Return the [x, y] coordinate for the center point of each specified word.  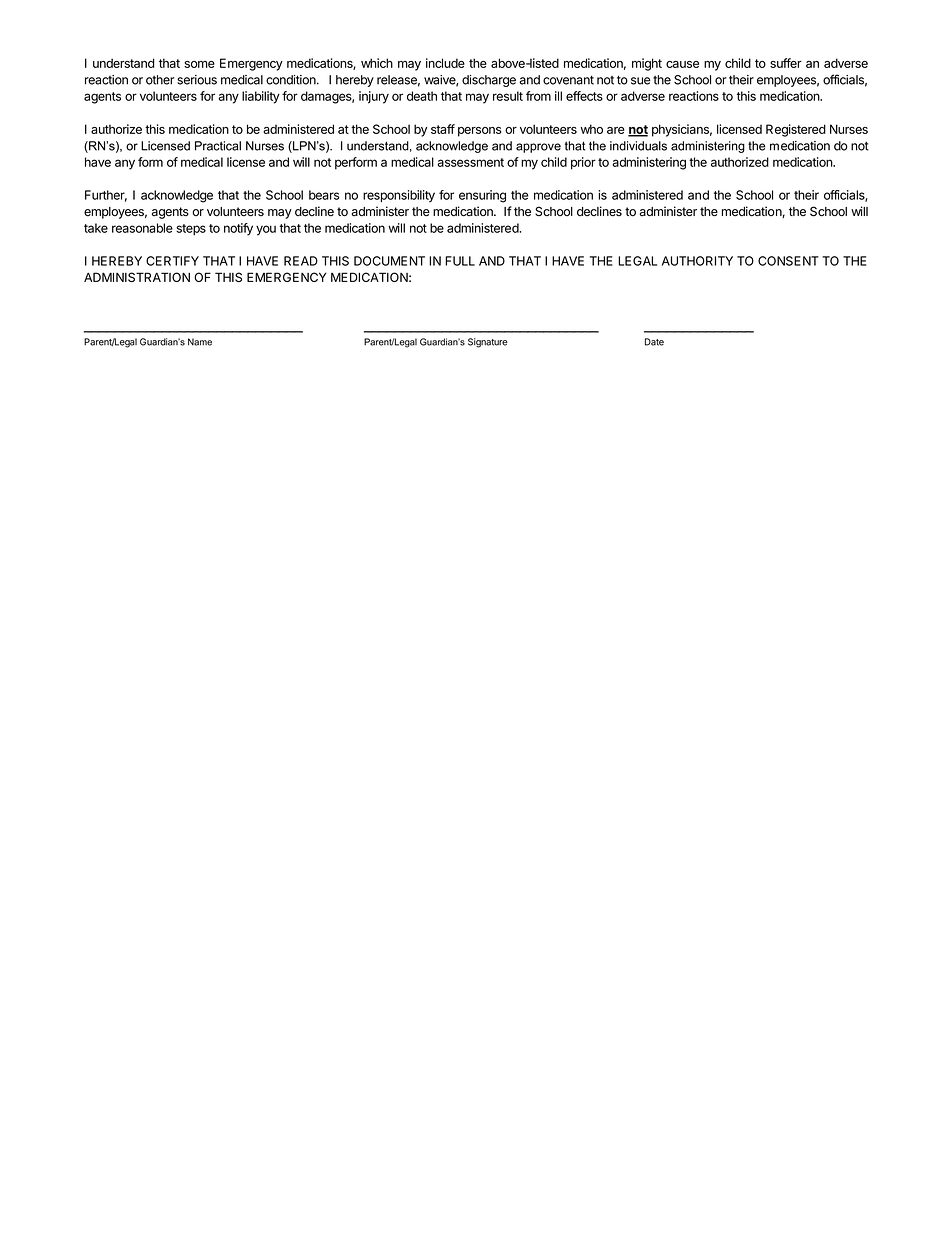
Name [200, 342]
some [199, 64]
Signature [487, 343]
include [445, 63]
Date [654, 342]
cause [682, 64]
